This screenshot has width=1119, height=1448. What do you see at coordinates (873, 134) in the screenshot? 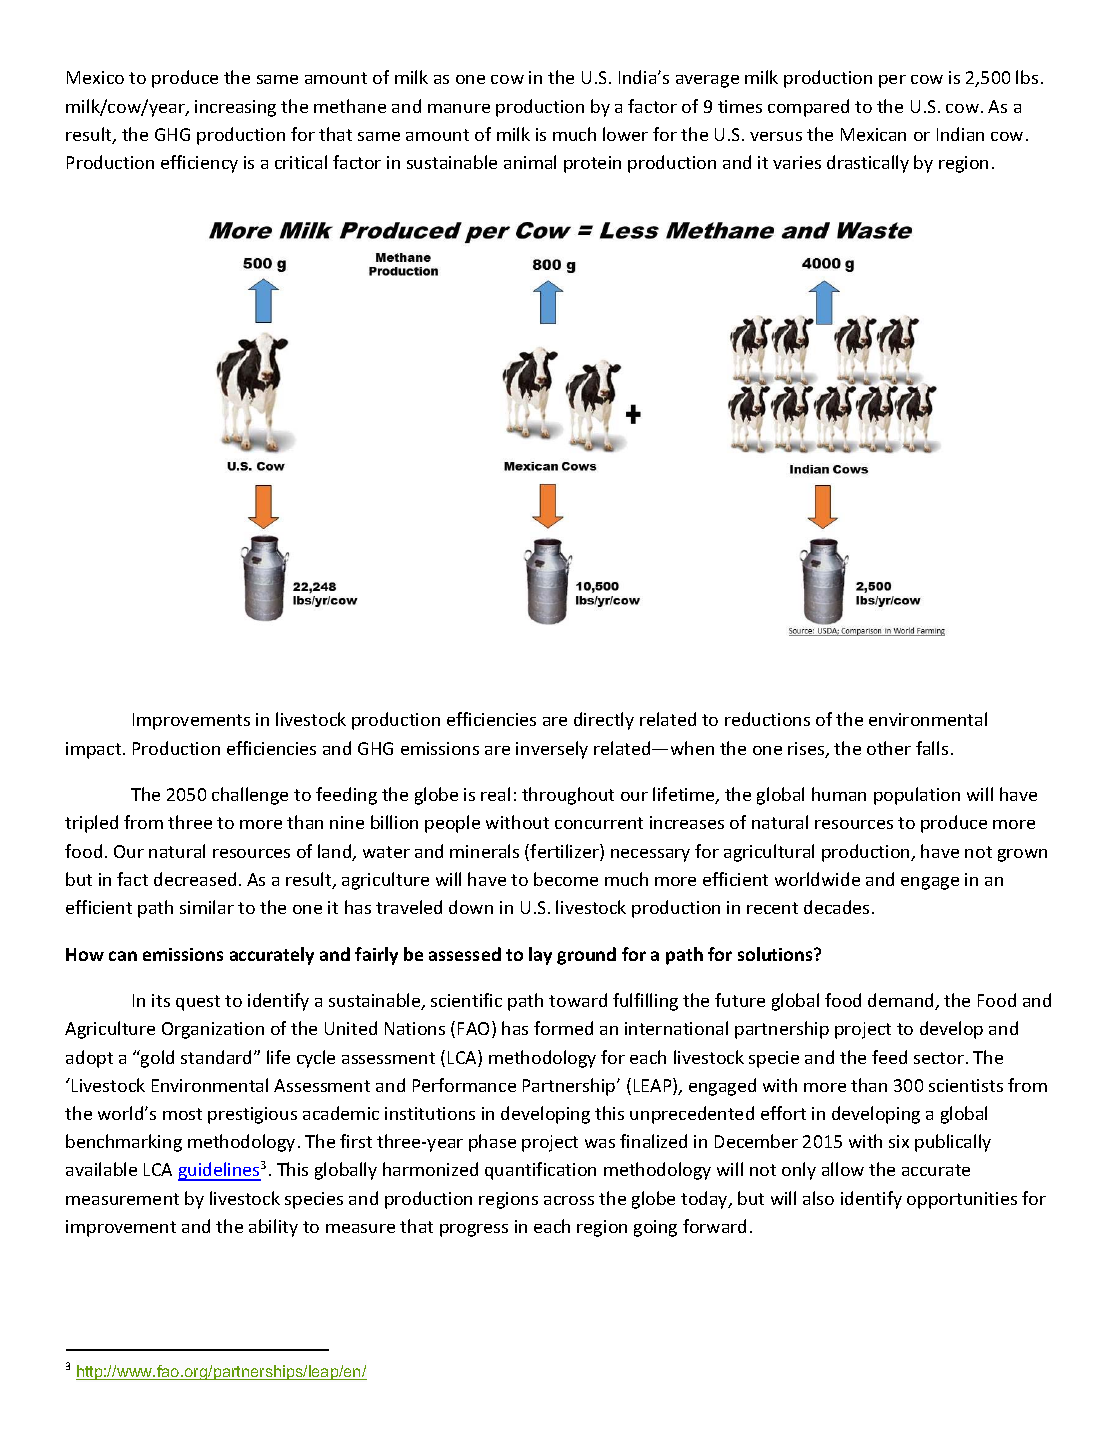
I see `Mexican` at bounding box center [873, 134].
